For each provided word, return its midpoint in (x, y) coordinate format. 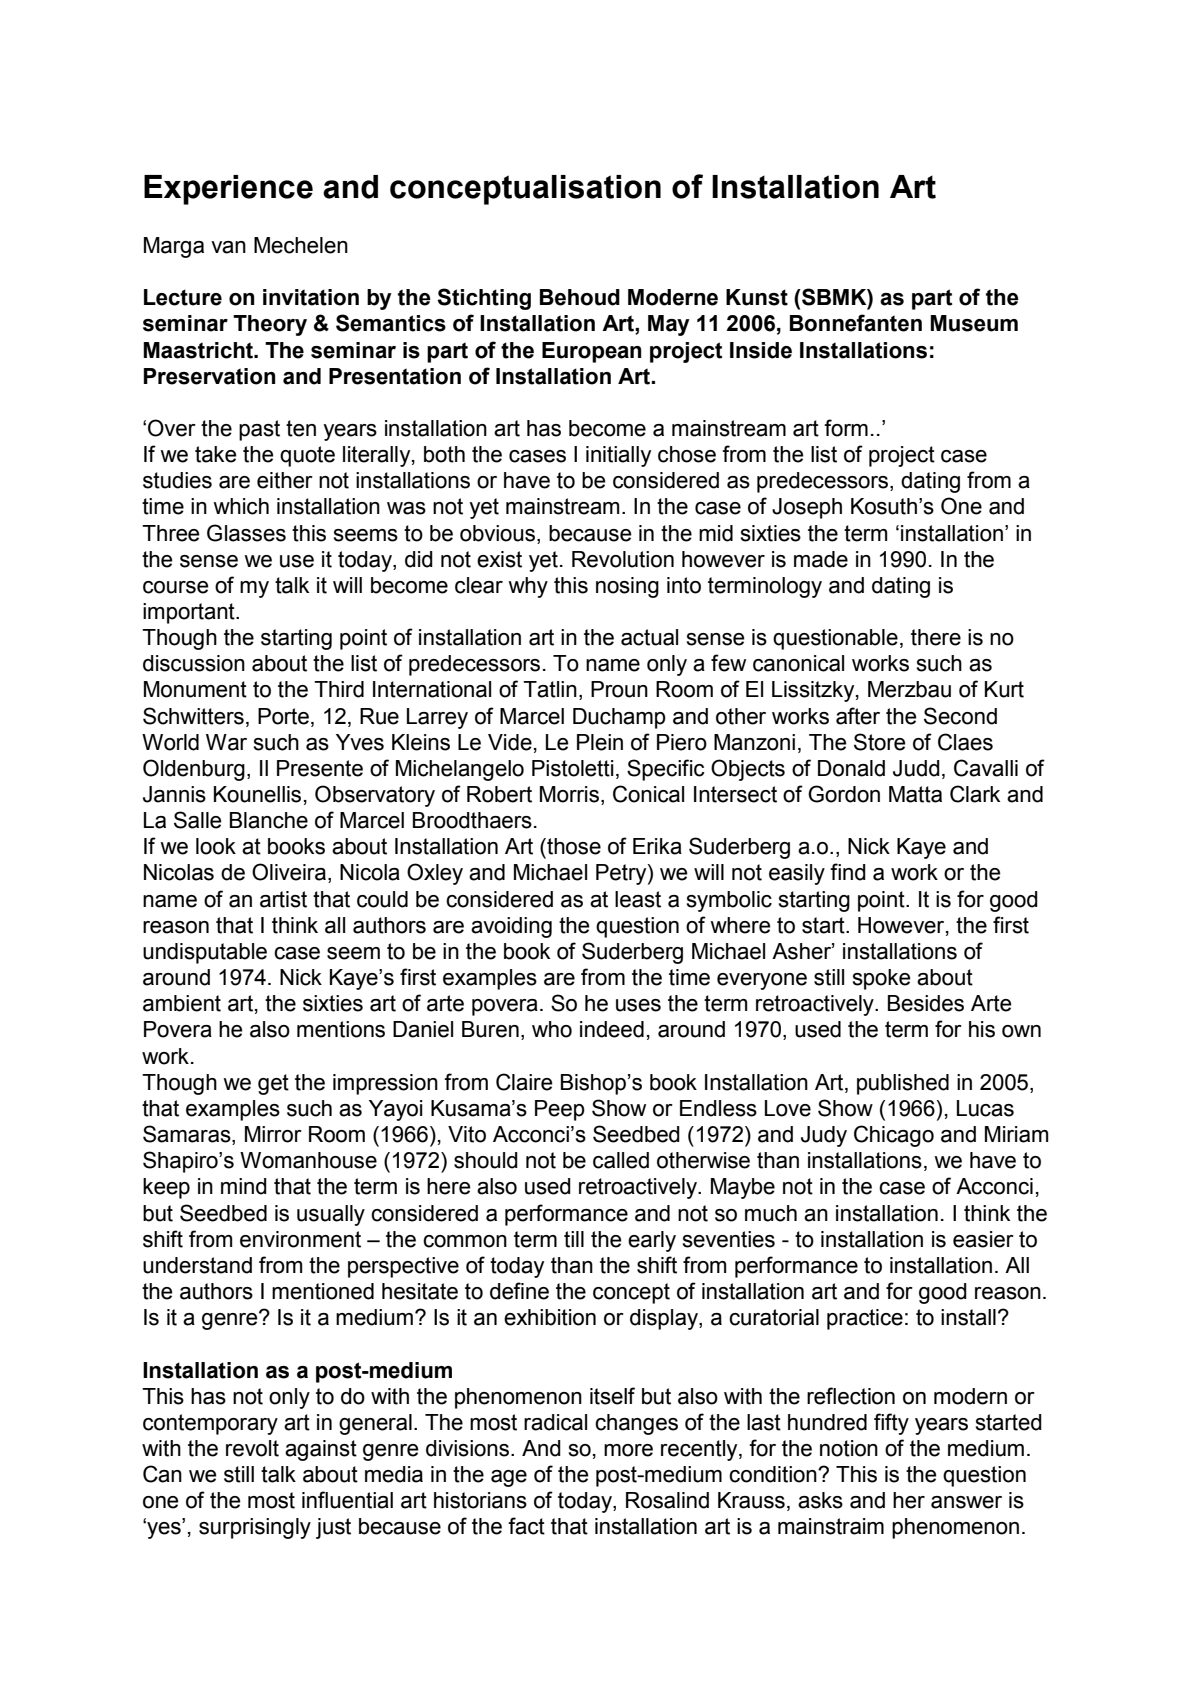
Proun (619, 689)
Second (960, 716)
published (903, 1084)
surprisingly (255, 1528)
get (273, 1084)
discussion (194, 663)
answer (966, 1502)
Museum (974, 323)
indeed (612, 1029)
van (228, 247)
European (591, 352)
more (628, 1450)
